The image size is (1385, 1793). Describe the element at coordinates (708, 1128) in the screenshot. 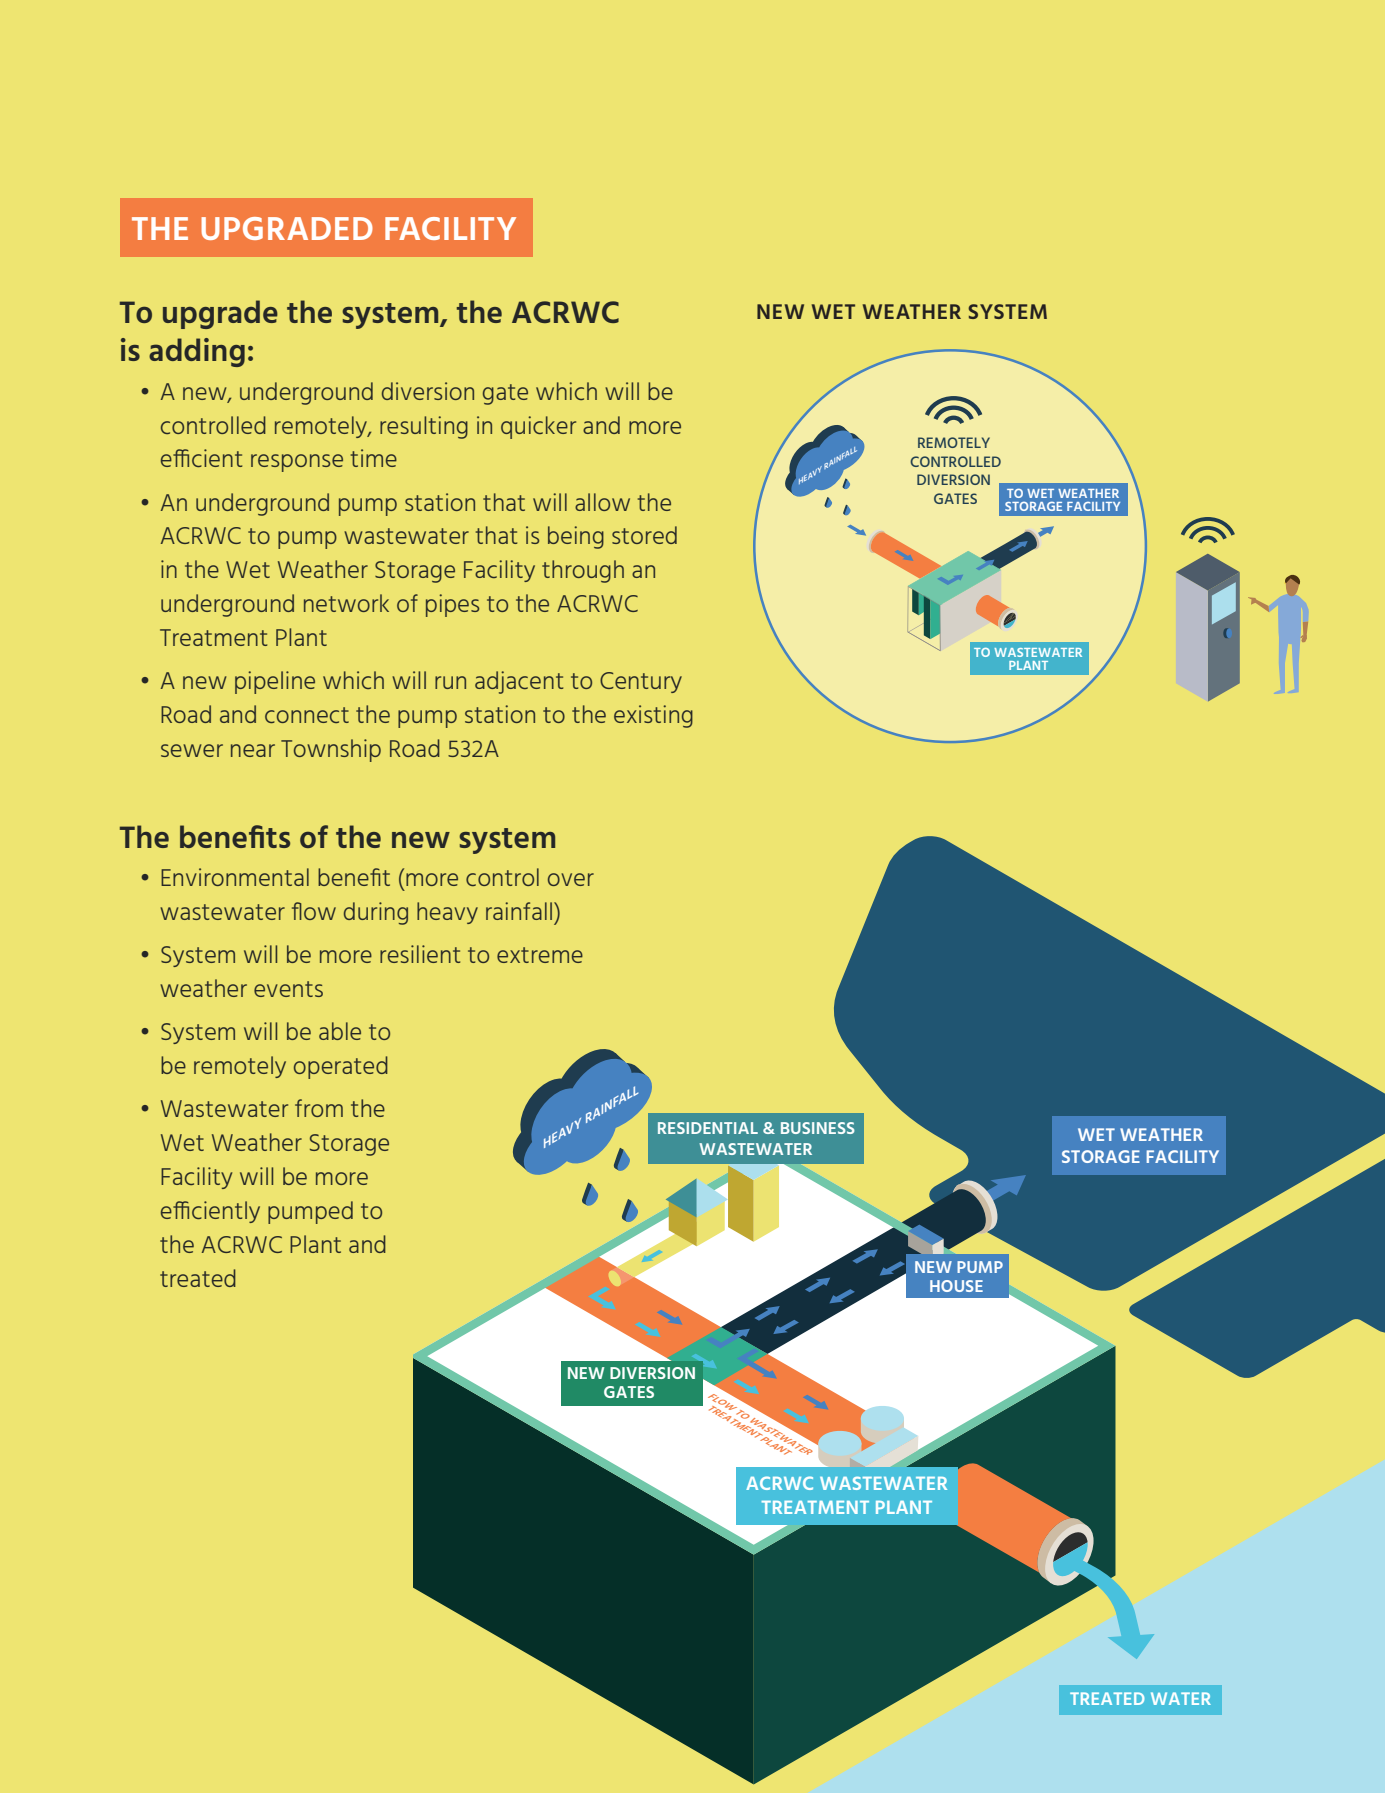

I see `RESIDENTIAL` at that location.
